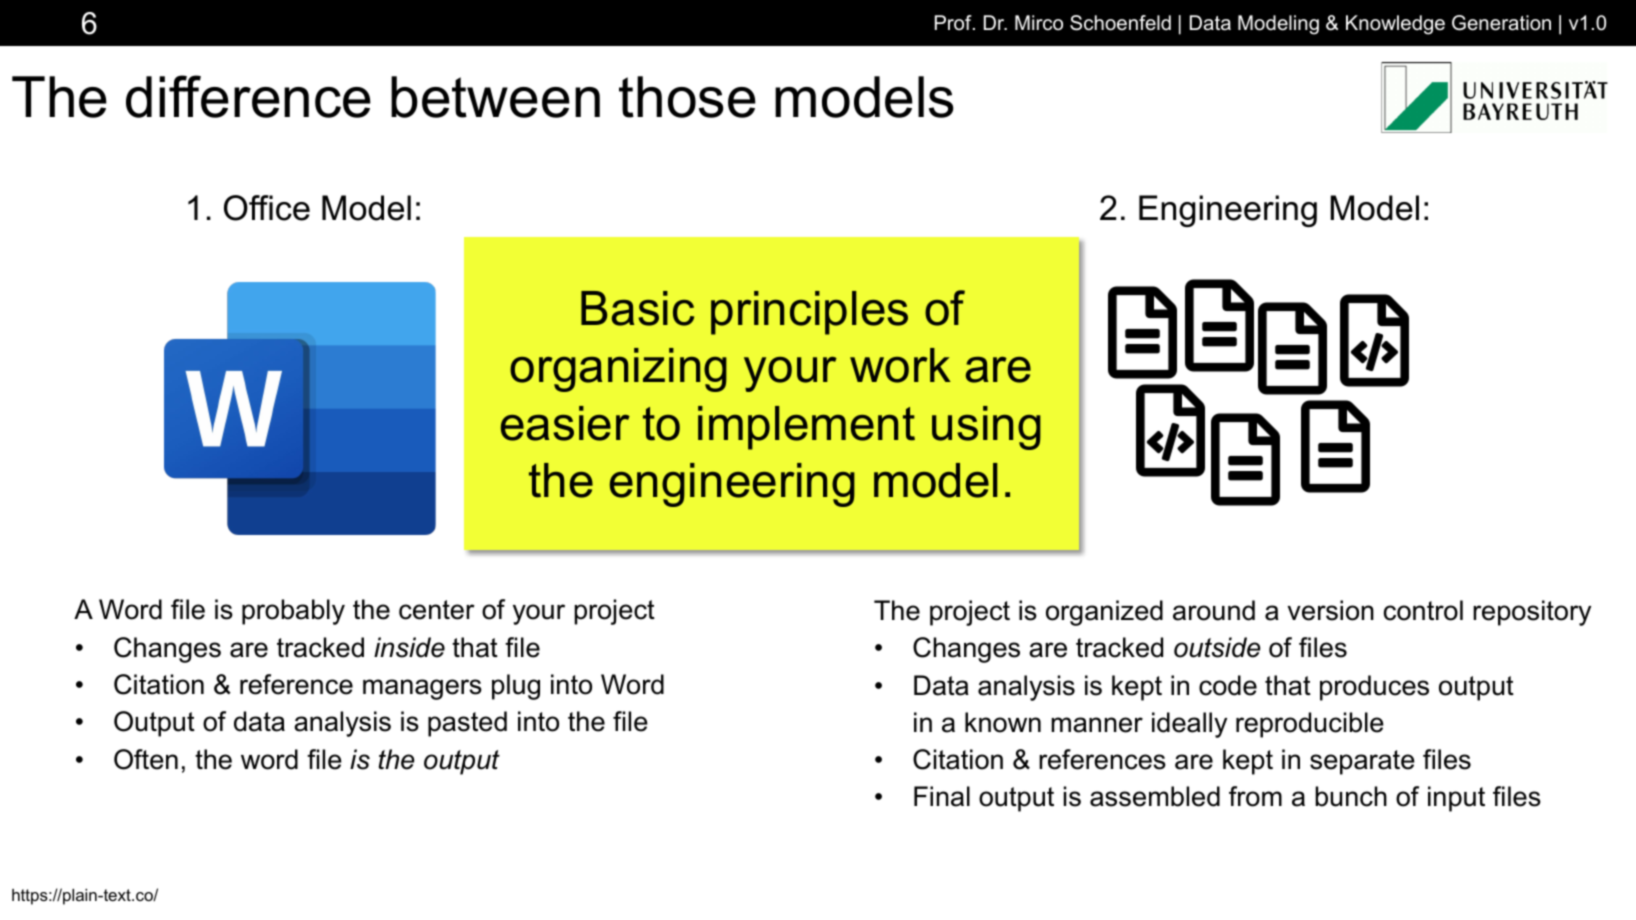 This document has height=920, width=1636. Describe the element at coordinates (248, 96) in the document. I see `difference` at that location.
